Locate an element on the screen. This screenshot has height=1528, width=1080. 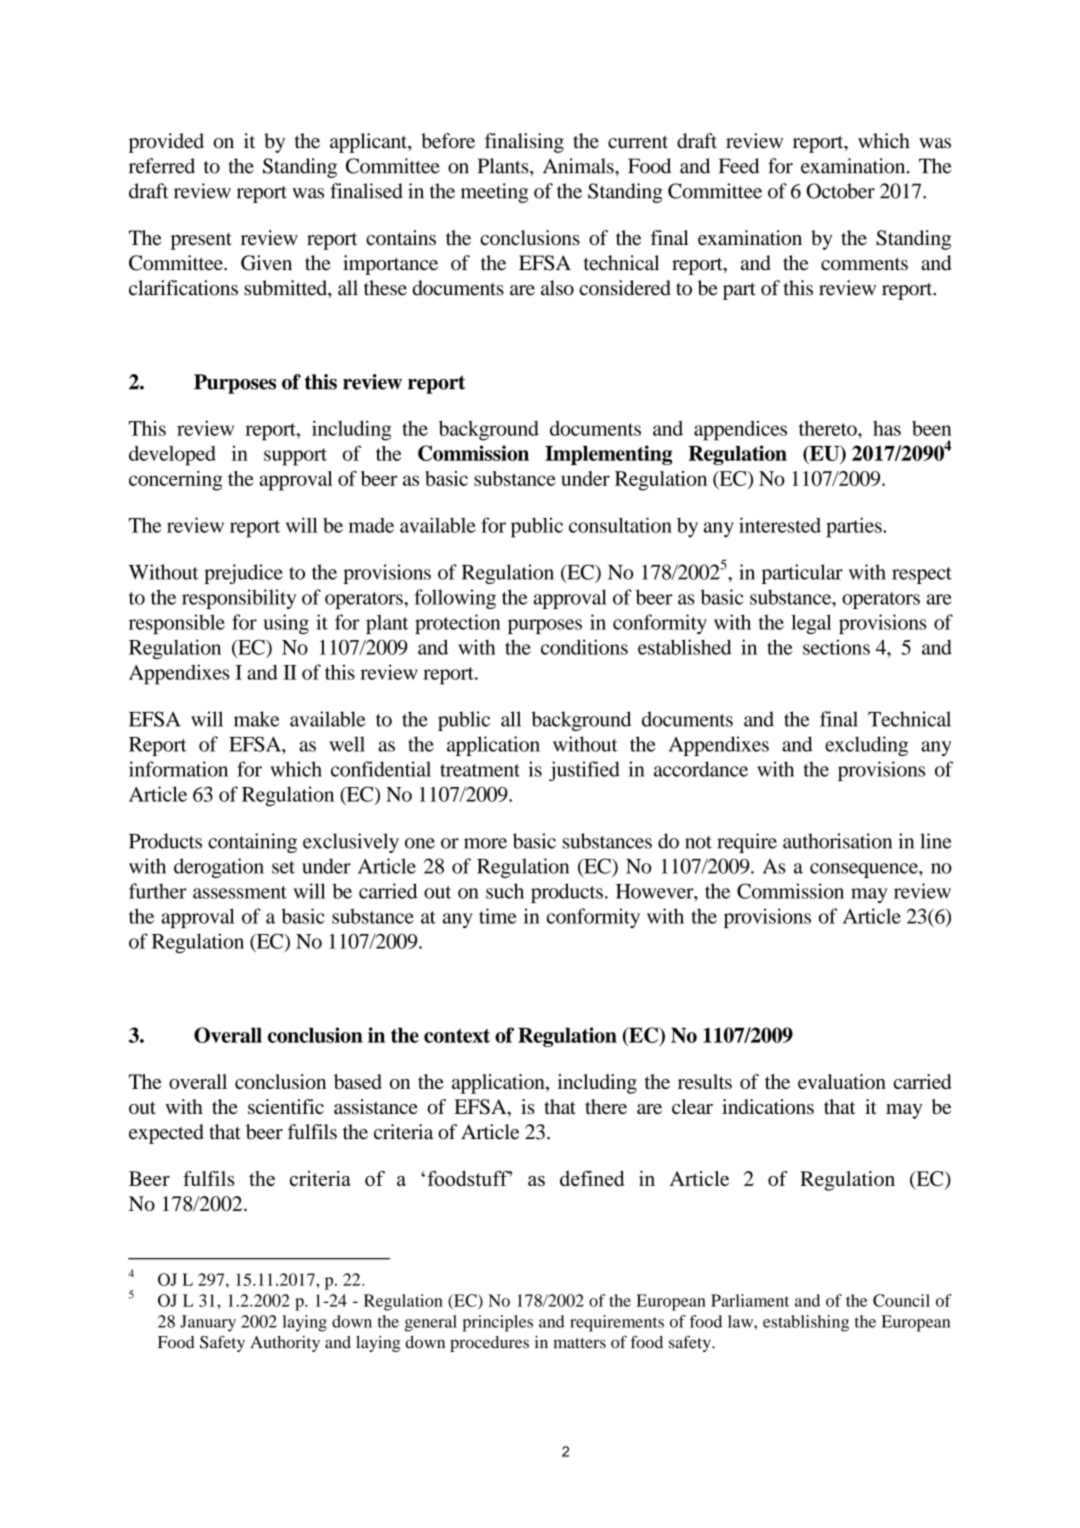
October is located at coordinates (840, 191).
